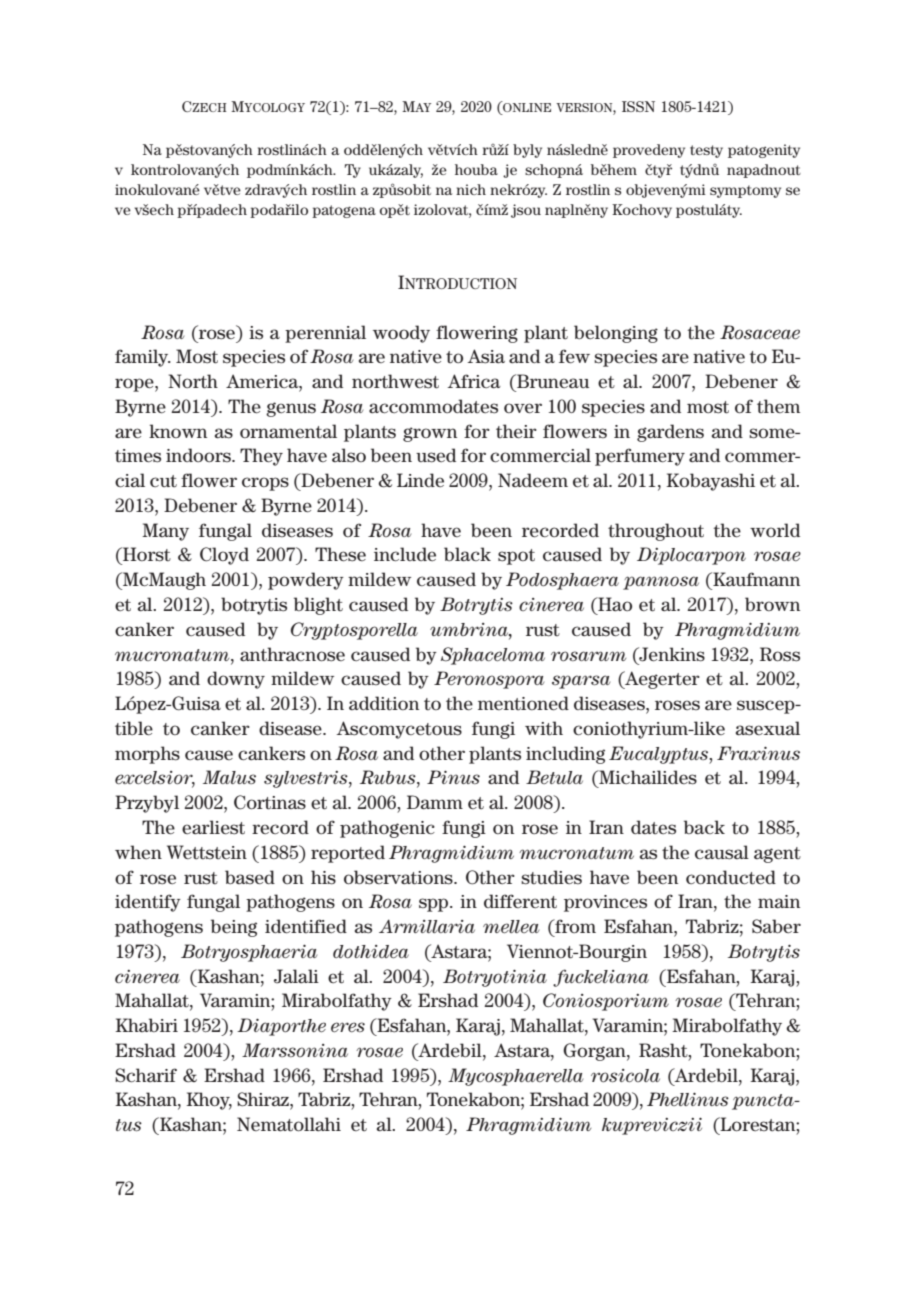  I want to click on ISSN, so click(638, 106).
